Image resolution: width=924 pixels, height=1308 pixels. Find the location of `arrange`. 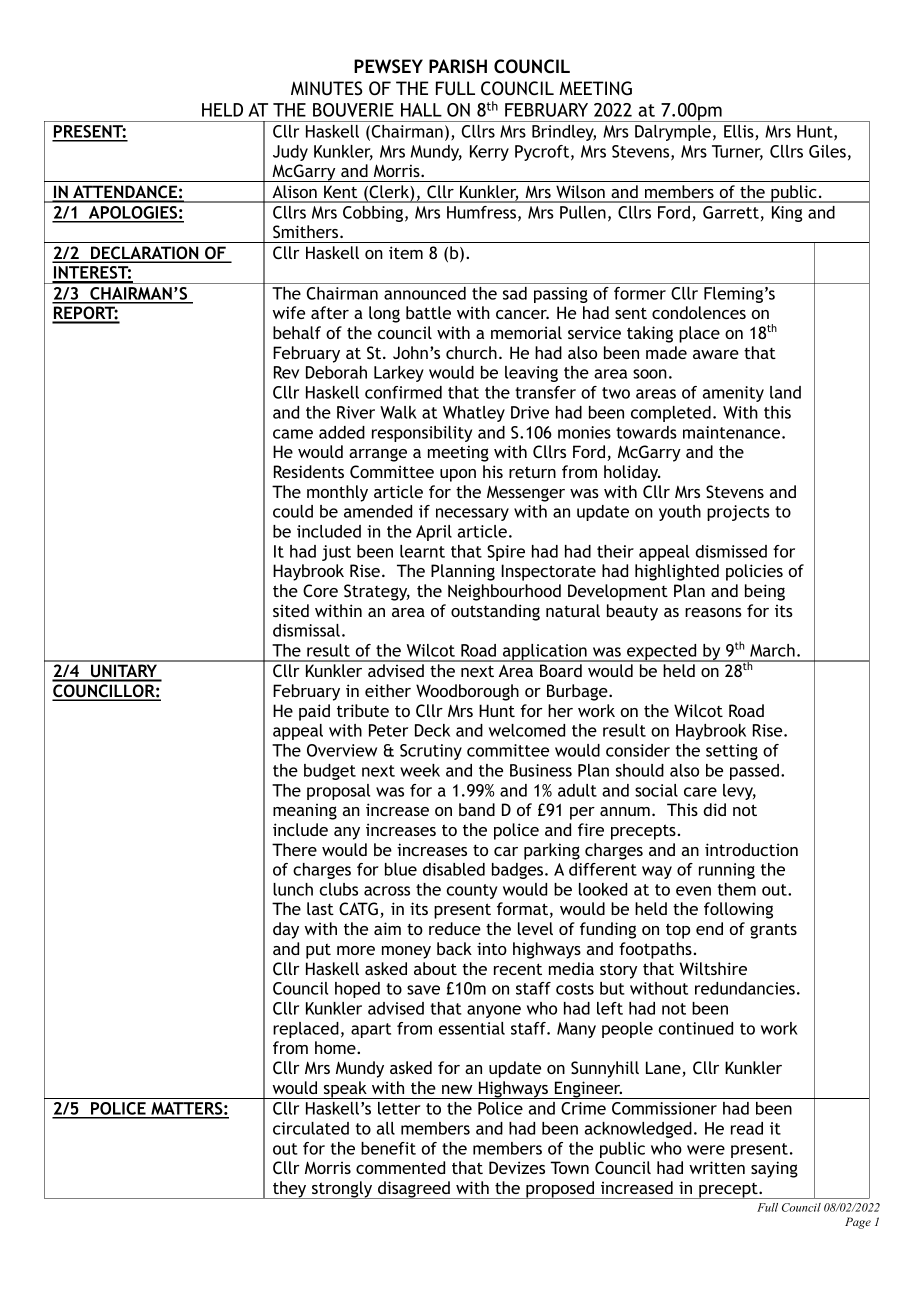

arrange is located at coordinates (378, 455).
